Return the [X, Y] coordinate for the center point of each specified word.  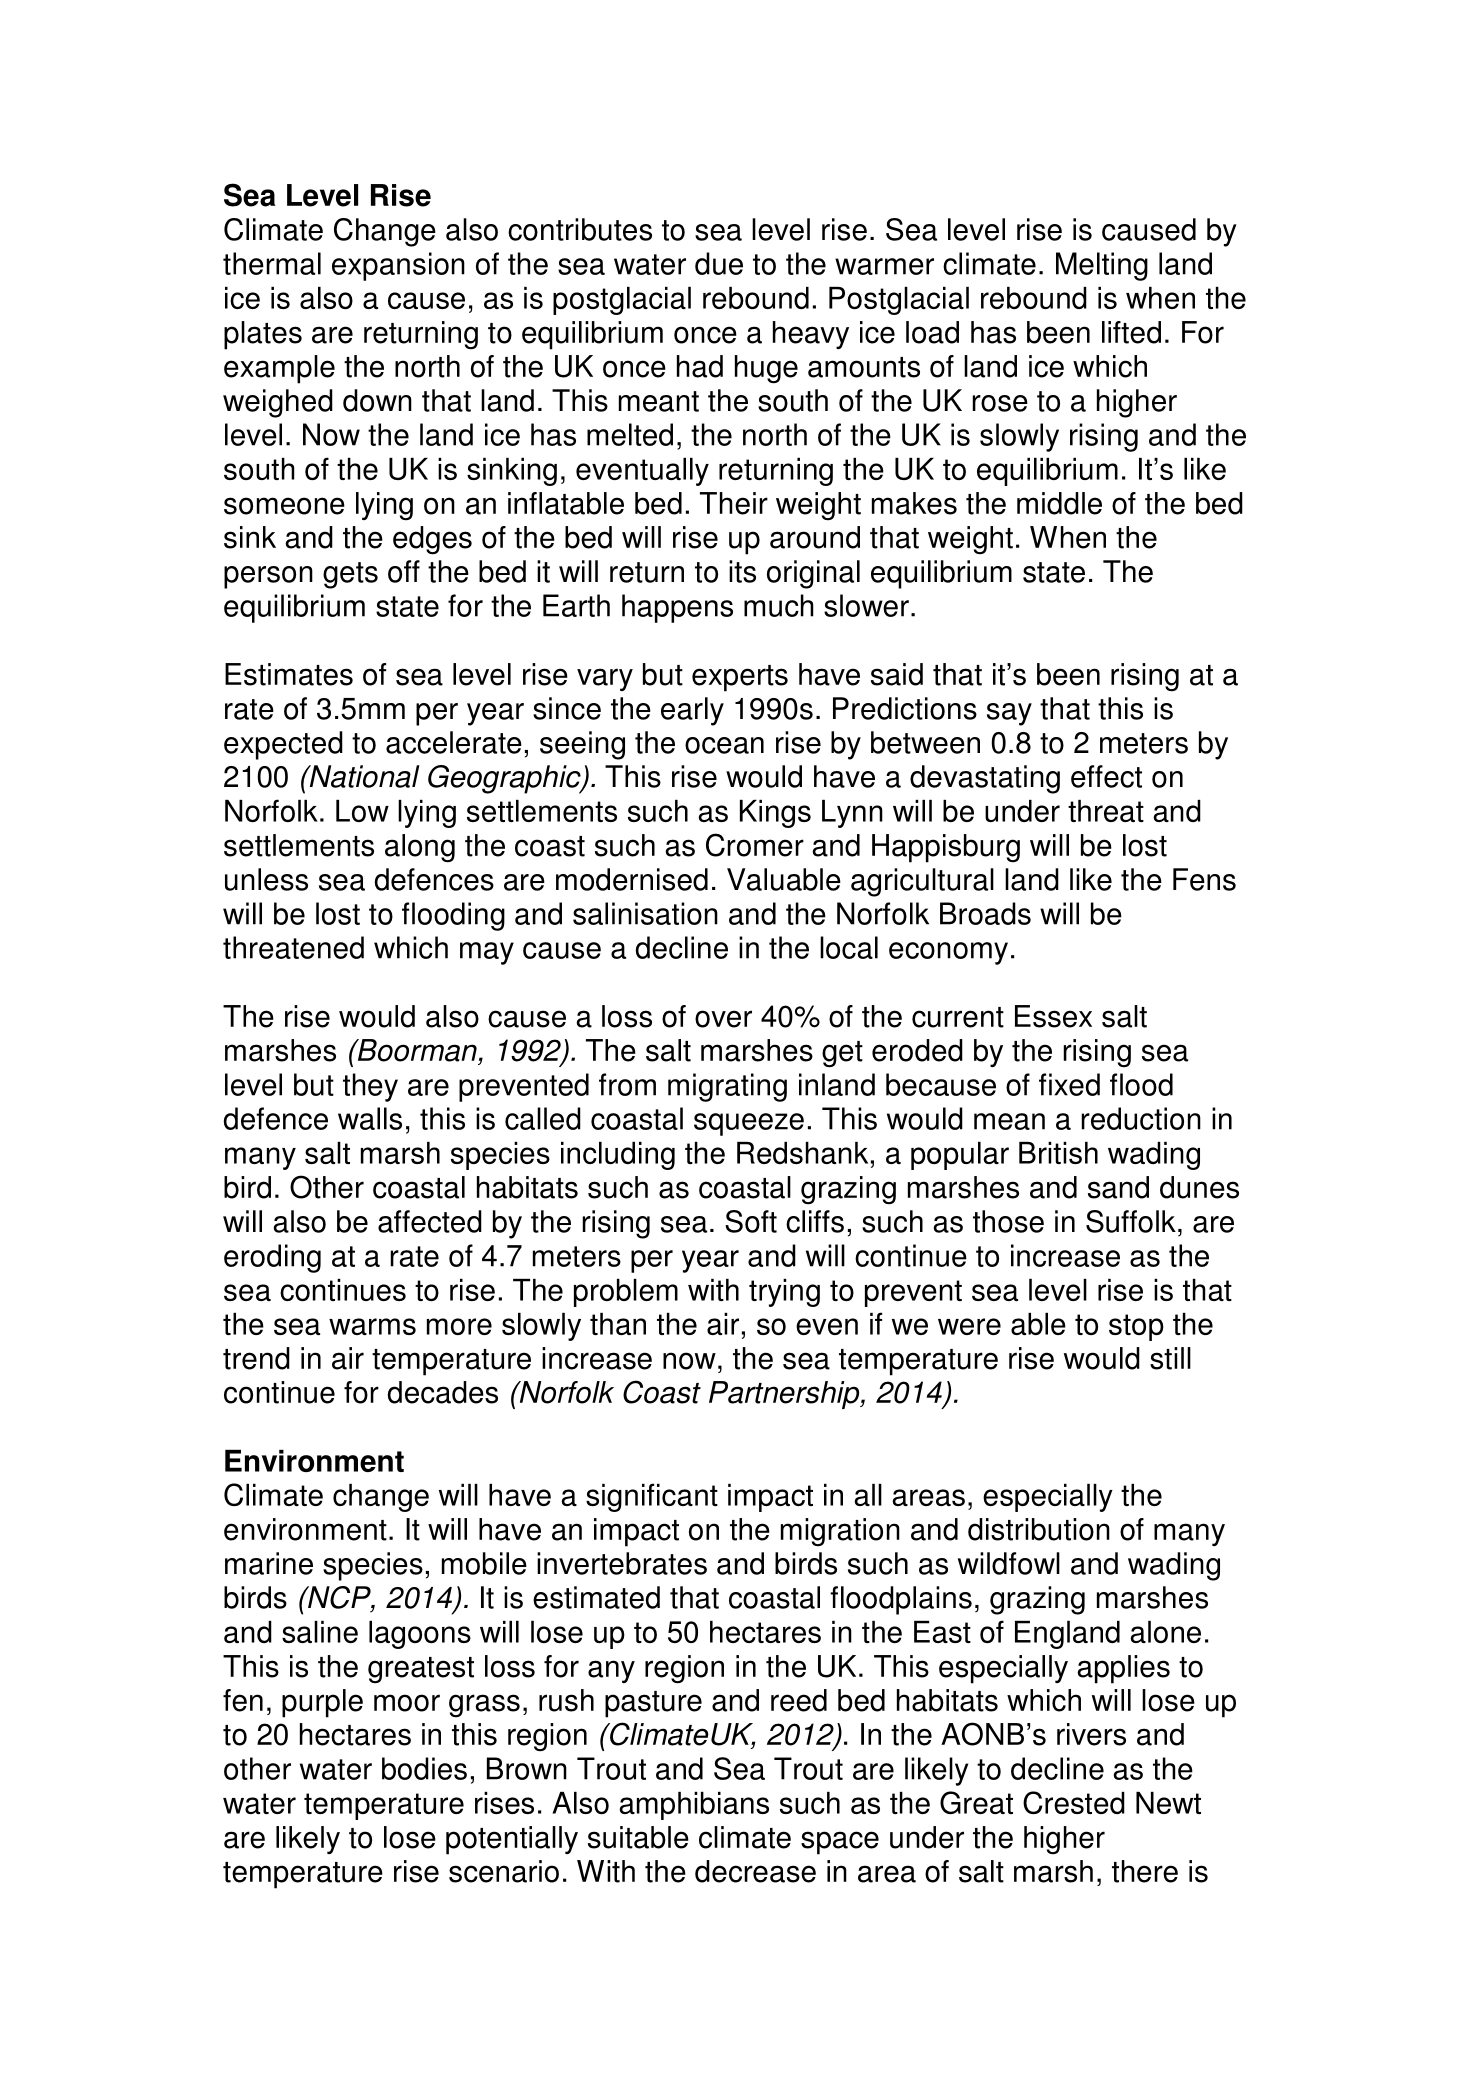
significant [652, 1497]
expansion [398, 266]
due [719, 263]
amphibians [694, 1806]
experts [740, 678]
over [723, 1019]
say [1009, 714]
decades [443, 1392]
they [370, 1087]
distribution [1039, 1529]
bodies [424, 1768]
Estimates [289, 674]
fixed [1069, 1084]
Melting [1102, 266]
